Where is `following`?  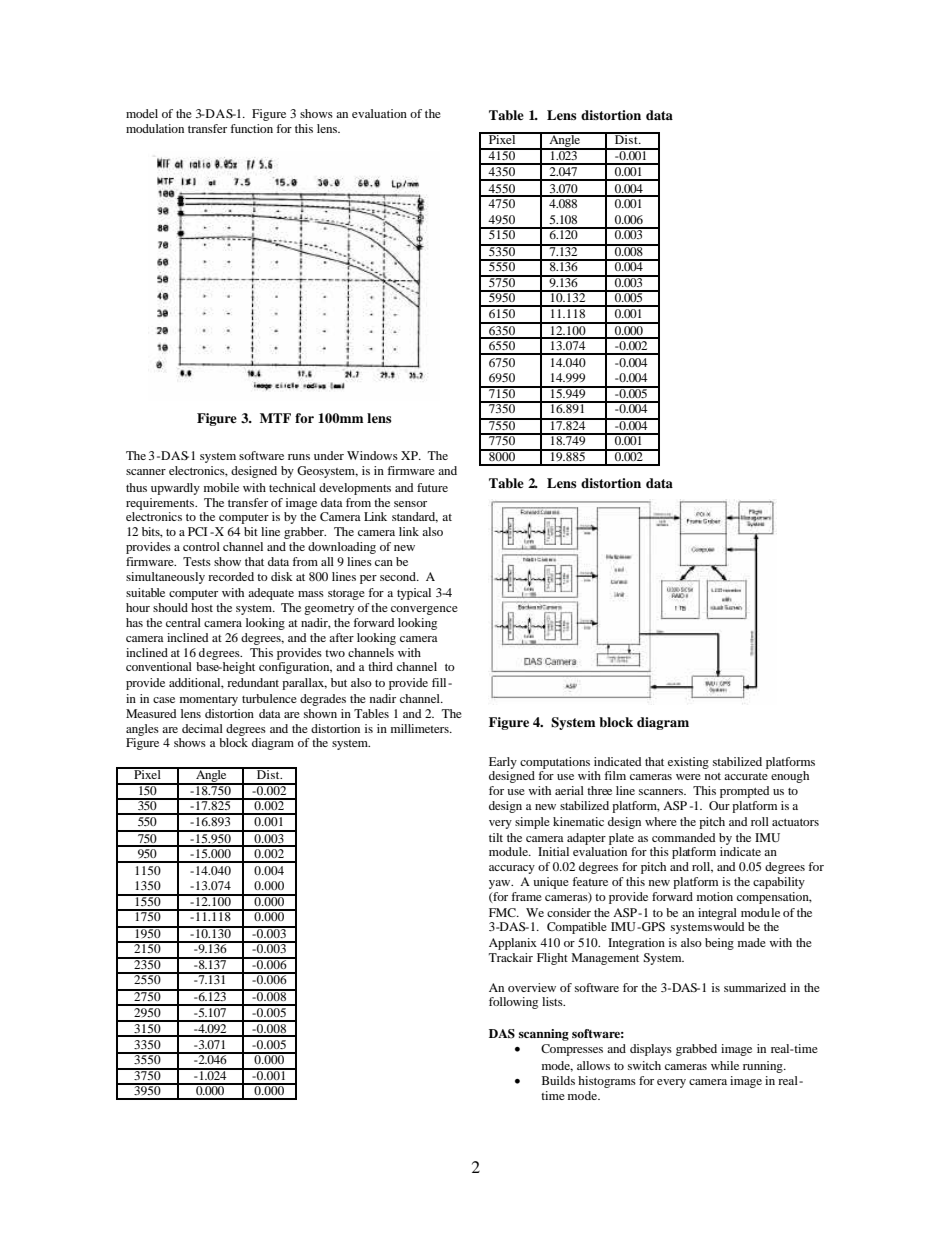
following is located at coordinates (513, 1003).
